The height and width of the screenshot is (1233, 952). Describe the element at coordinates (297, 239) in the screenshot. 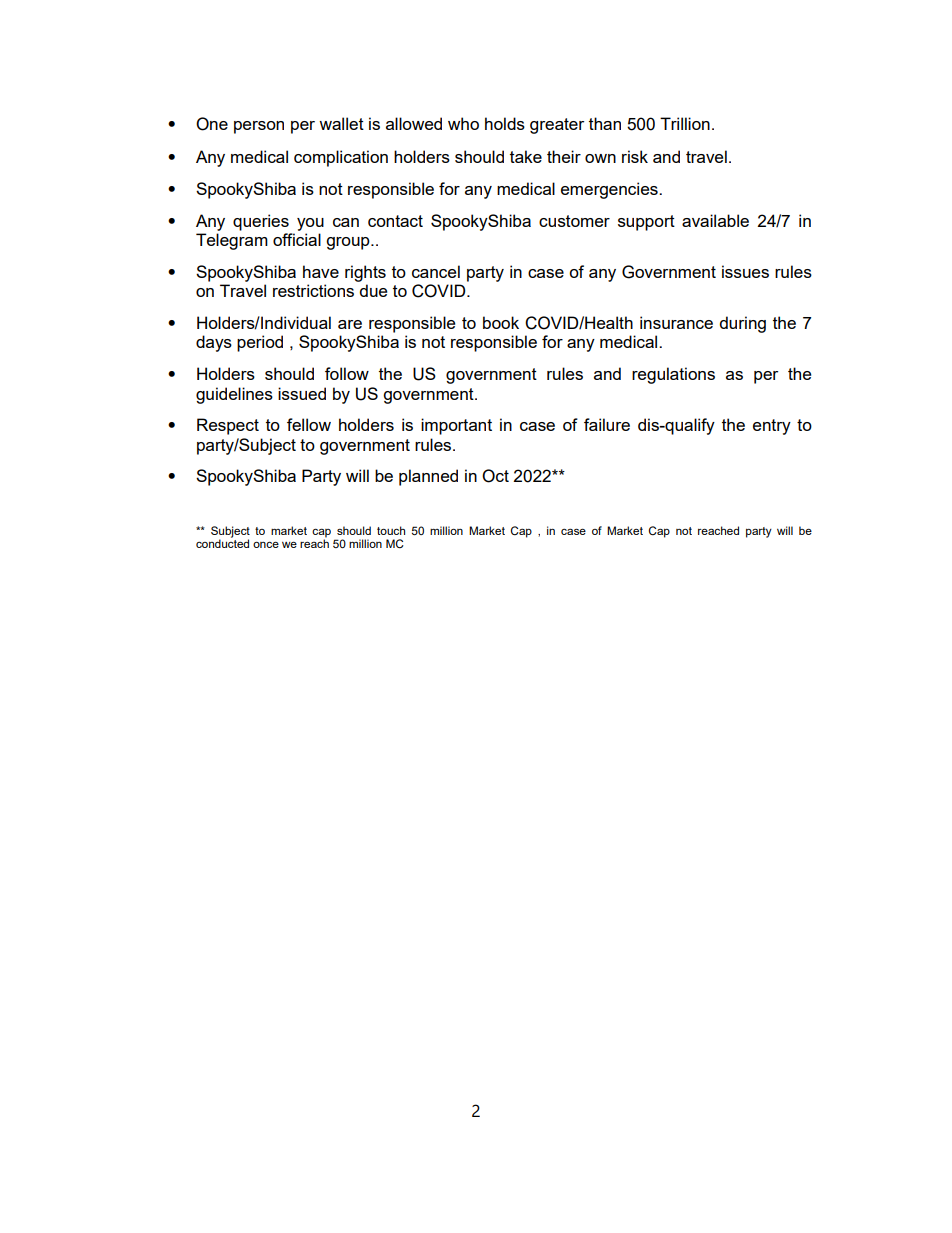

I see `official` at that location.
